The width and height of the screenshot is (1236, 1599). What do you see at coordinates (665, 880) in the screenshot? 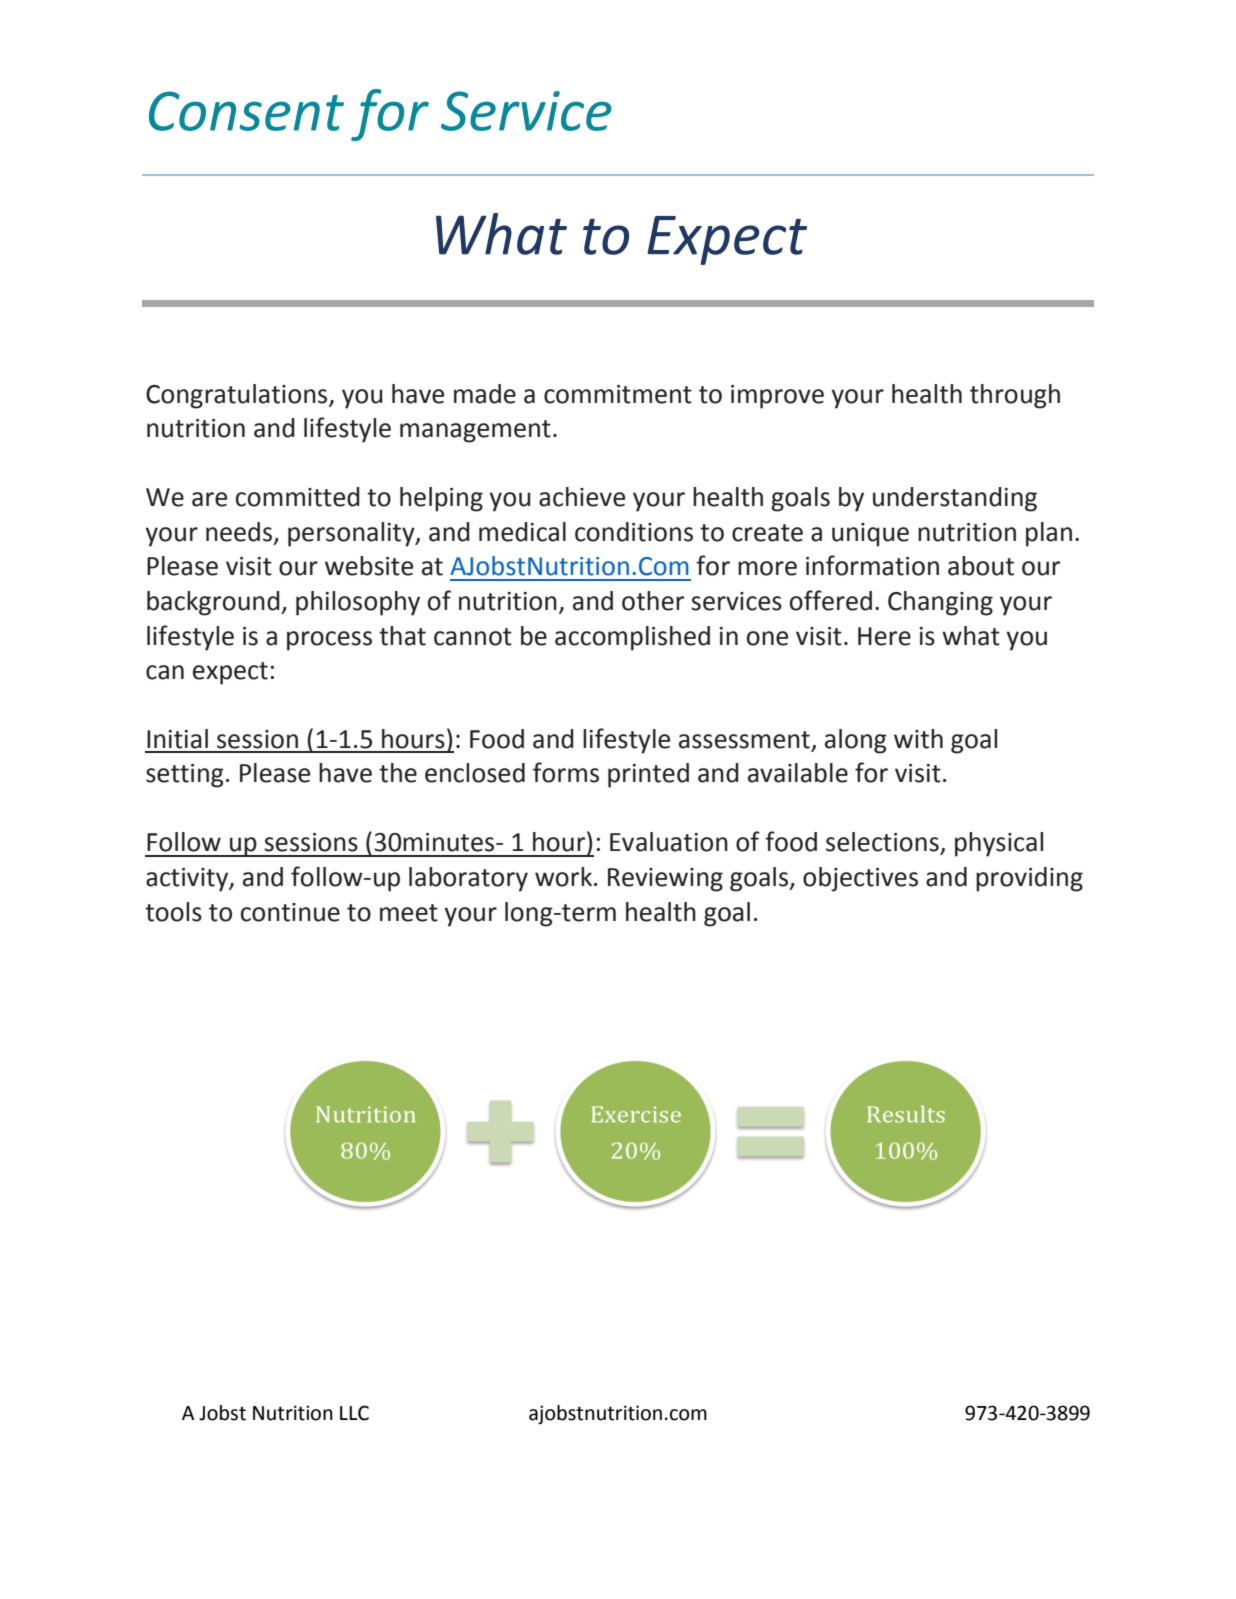
I see `Reviewing` at bounding box center [665, 880].
